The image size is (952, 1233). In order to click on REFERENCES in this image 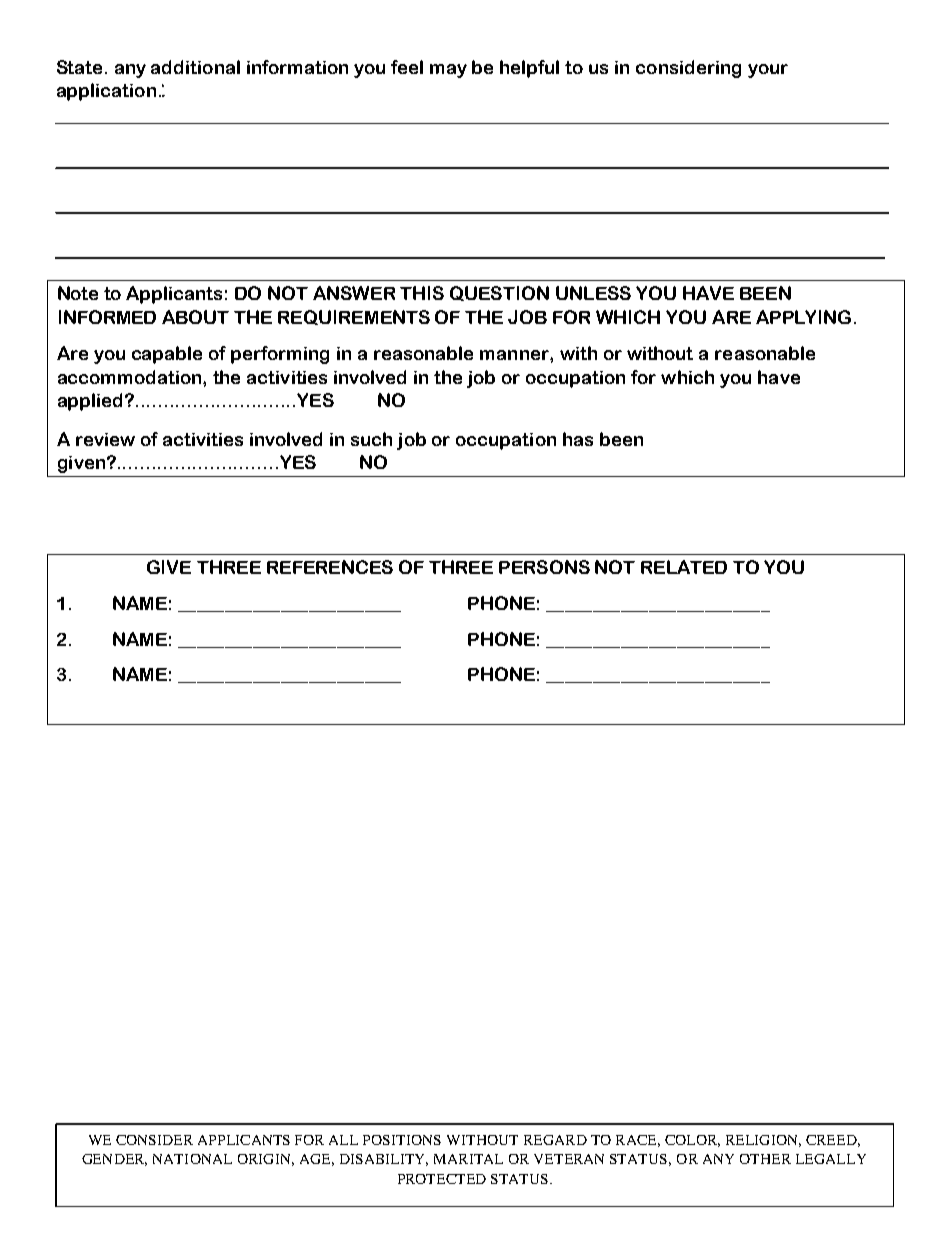, I will do `click(330, 567)`.
